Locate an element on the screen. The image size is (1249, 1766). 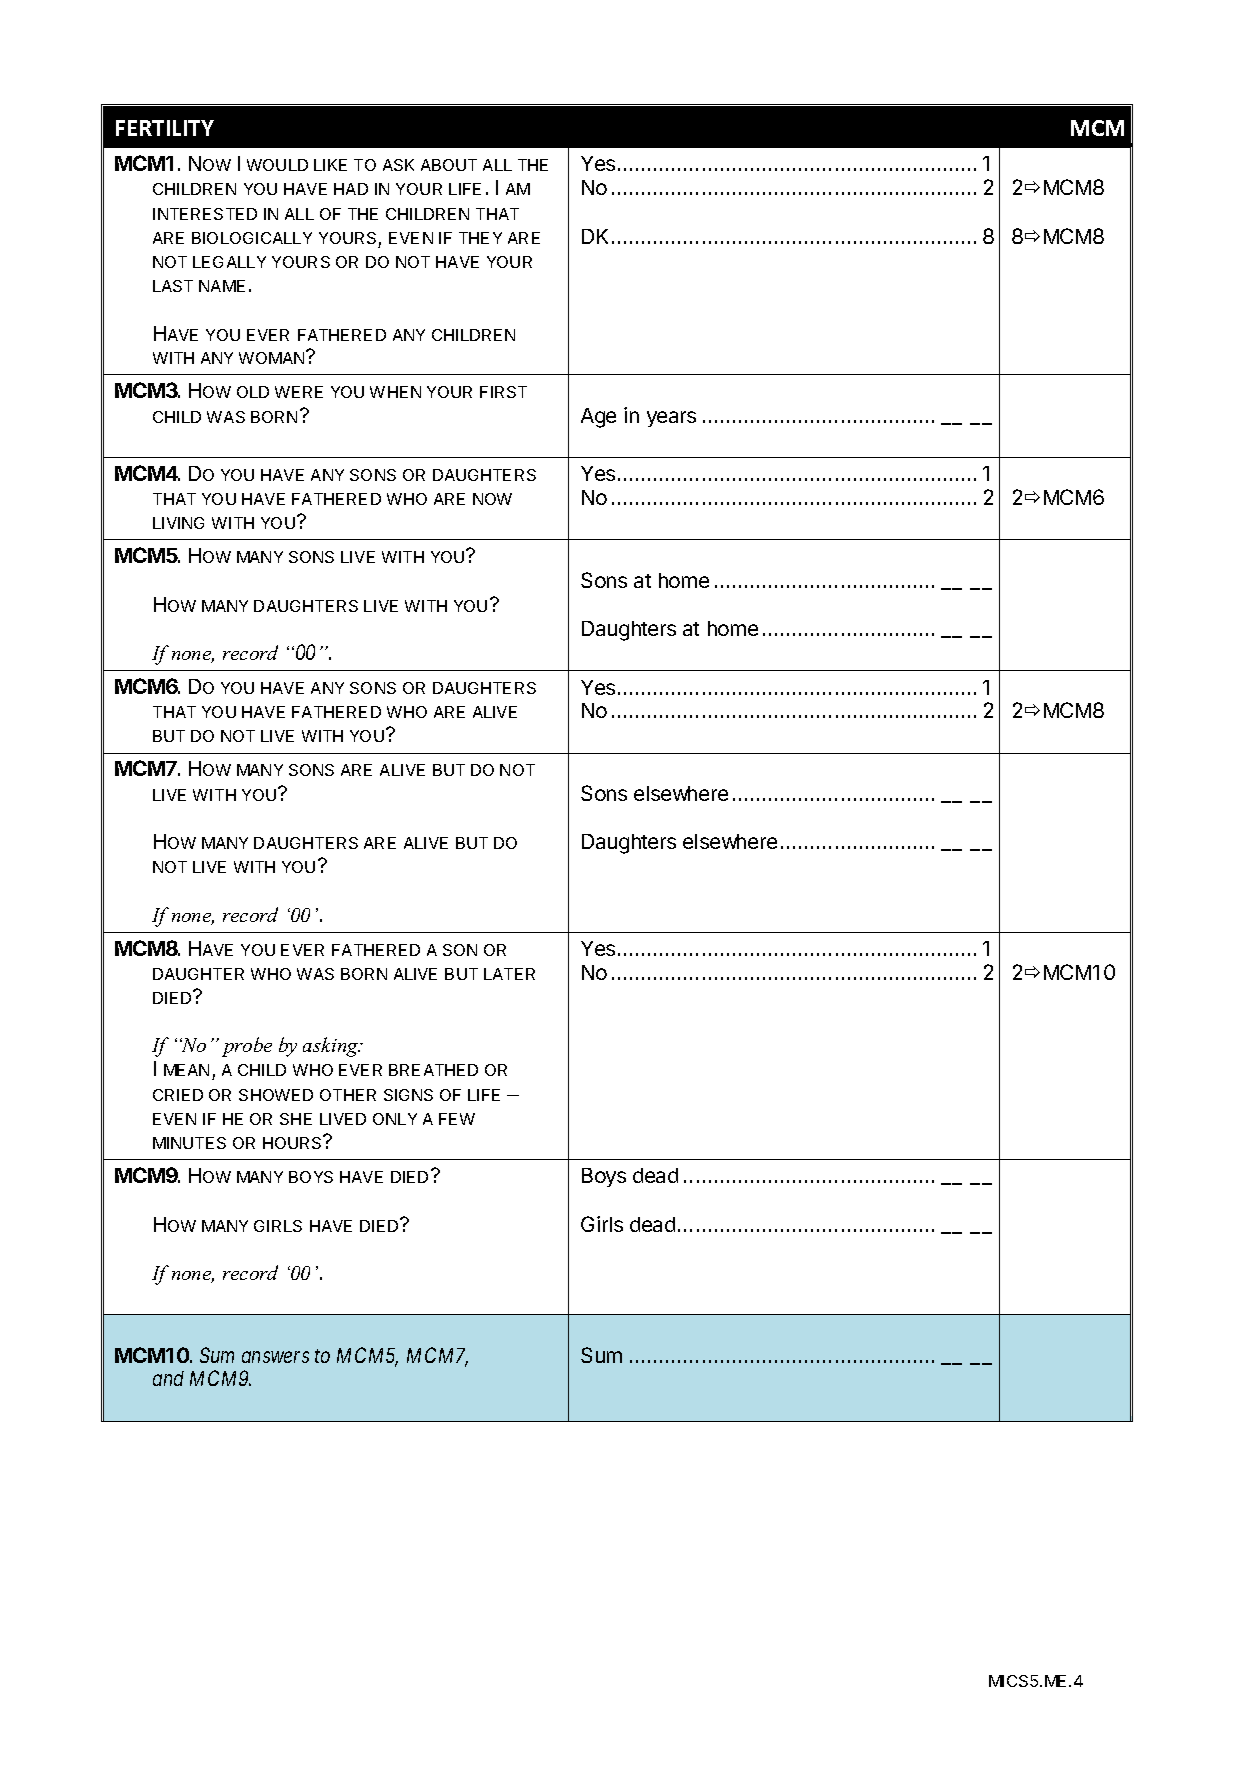
probe is located at coordinates (247, 1047).
